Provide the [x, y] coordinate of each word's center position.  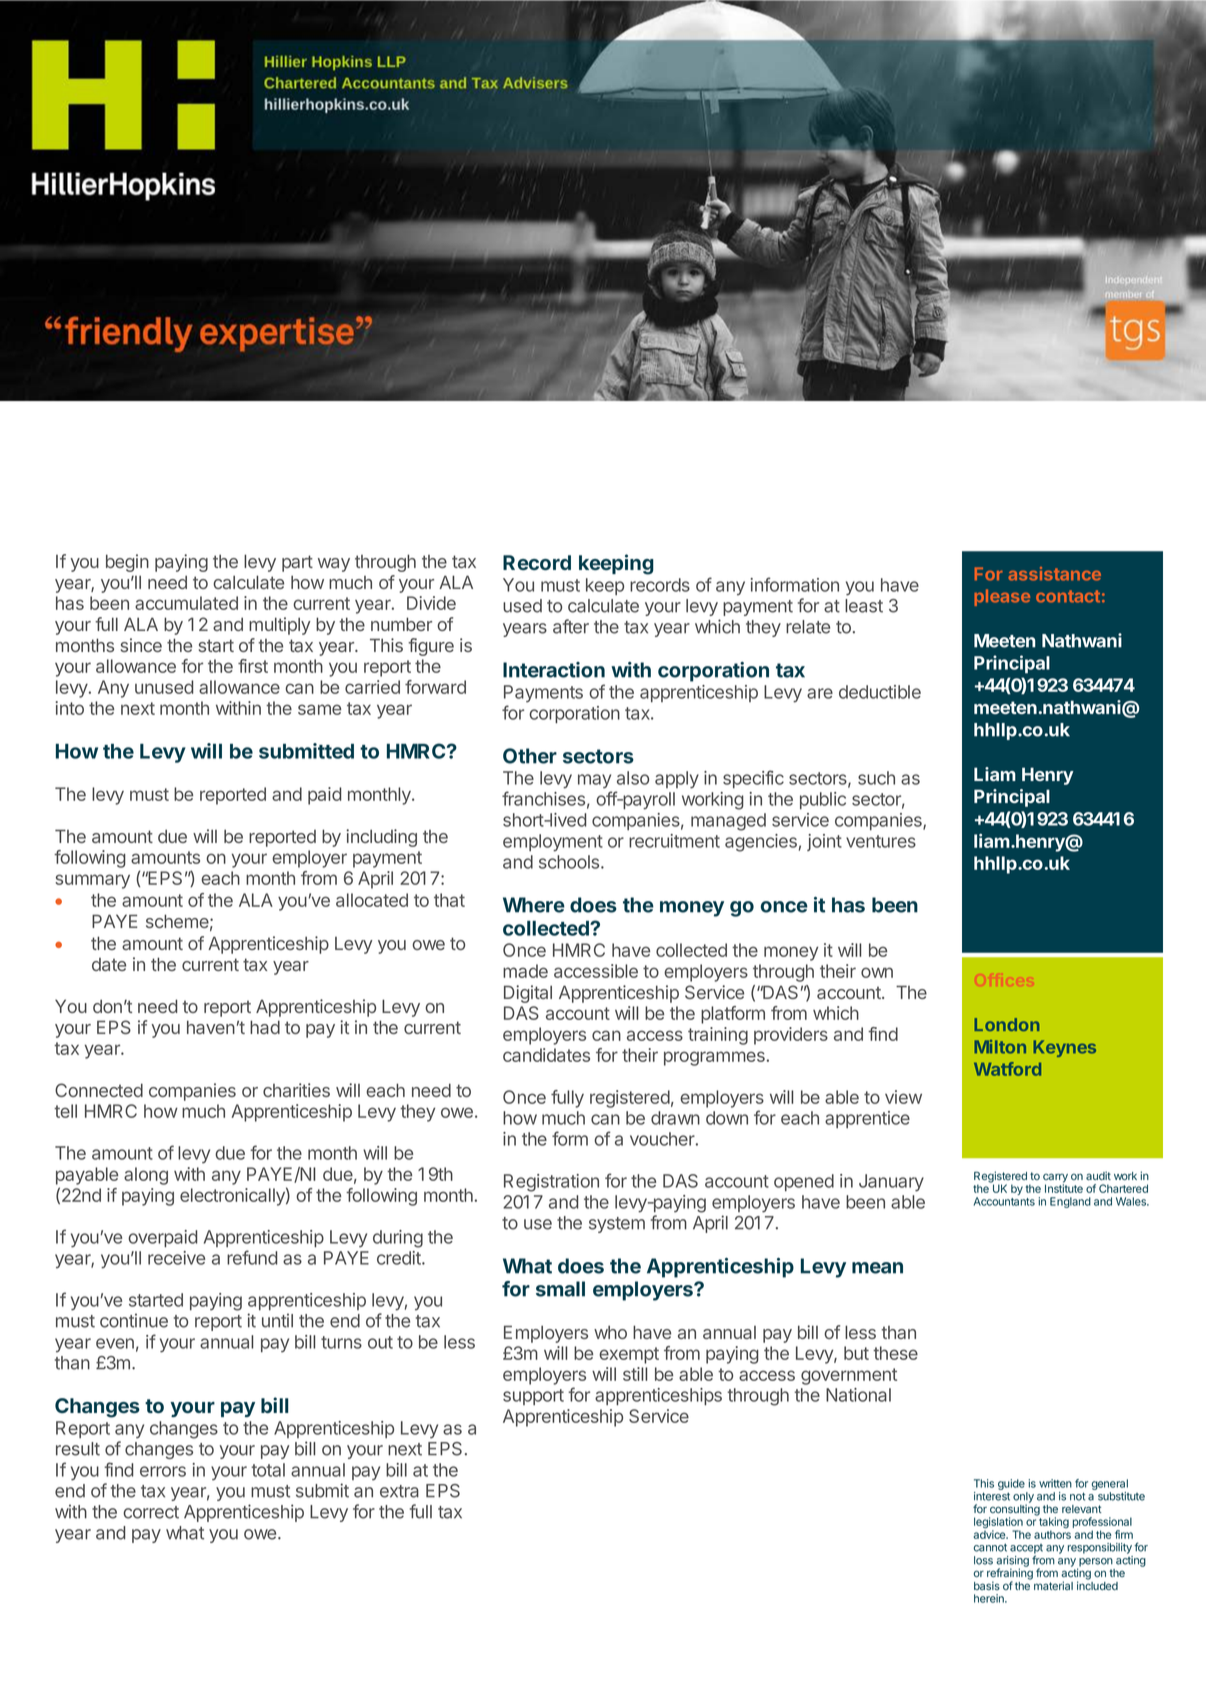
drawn [675, 1118]
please [1002, 597]
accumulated [186, 603]
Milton [1000, 1047]
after [571, 626]
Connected [99, 1090]
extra [399, 1491]
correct [151, 1512]
